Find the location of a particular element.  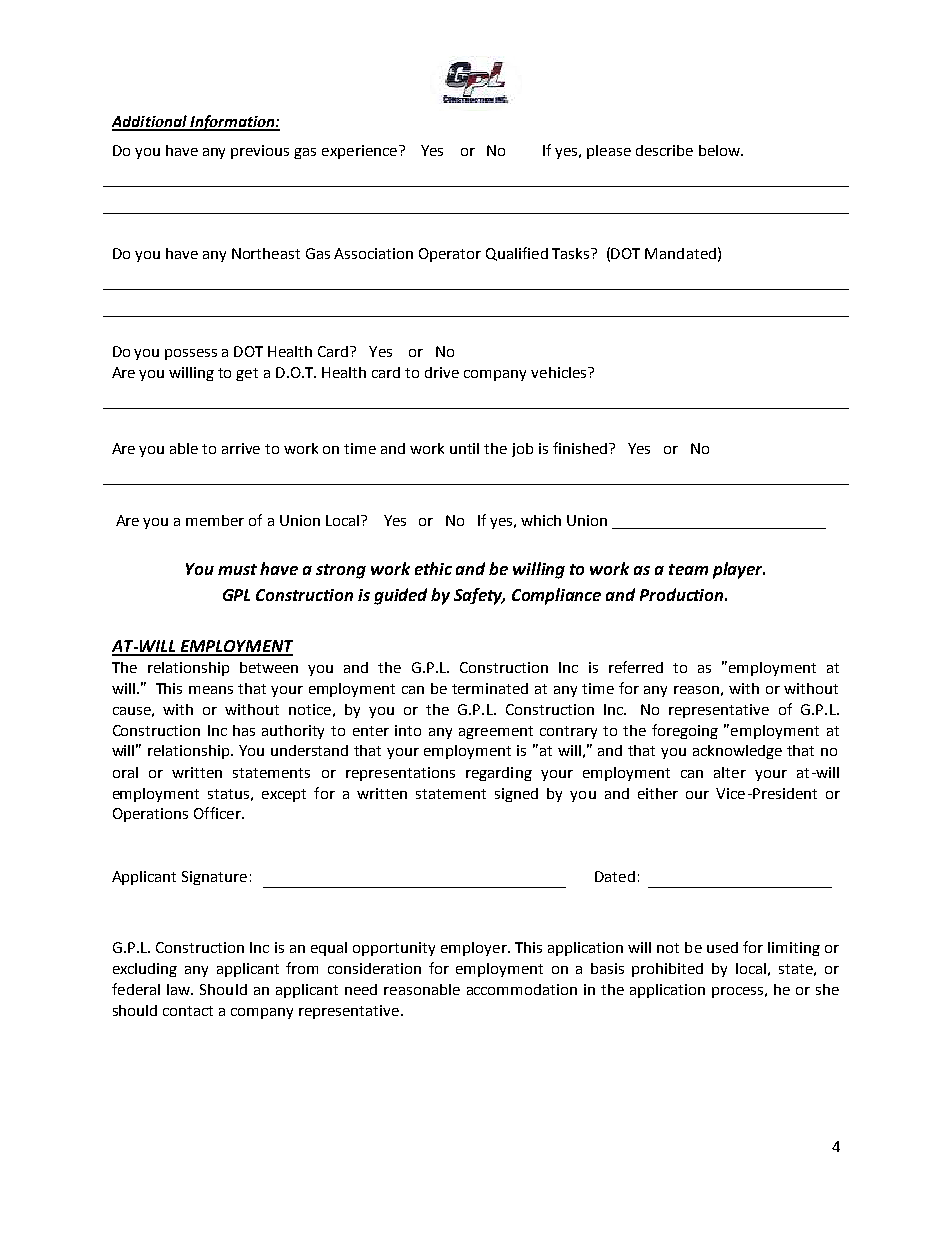

ethic is located at coordinates (433, 568).
